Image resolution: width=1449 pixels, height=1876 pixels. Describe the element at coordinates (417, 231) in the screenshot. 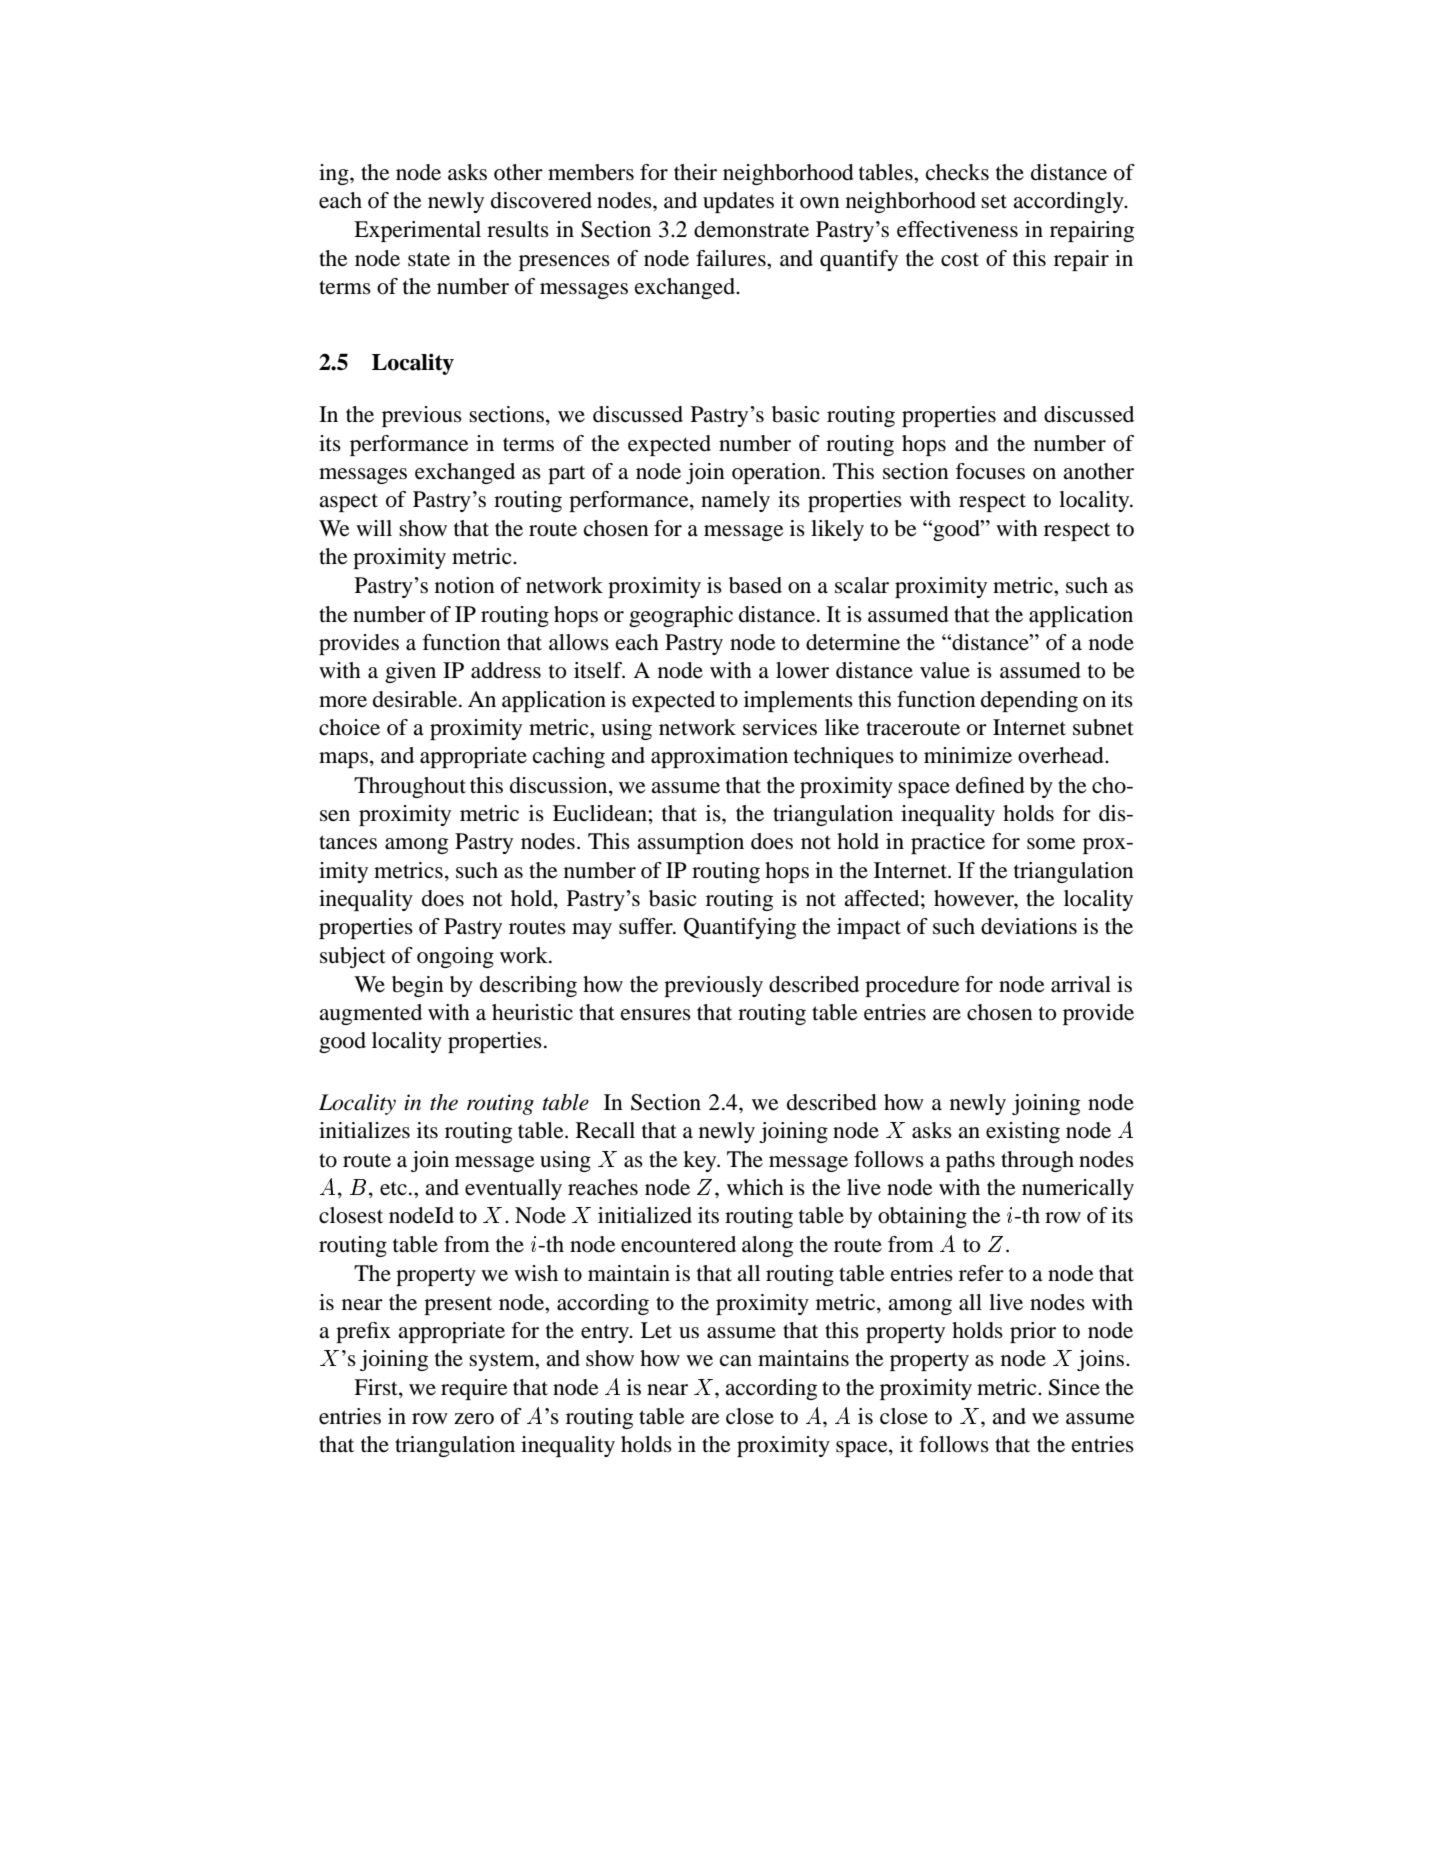

I see `Experimental` at that location.
